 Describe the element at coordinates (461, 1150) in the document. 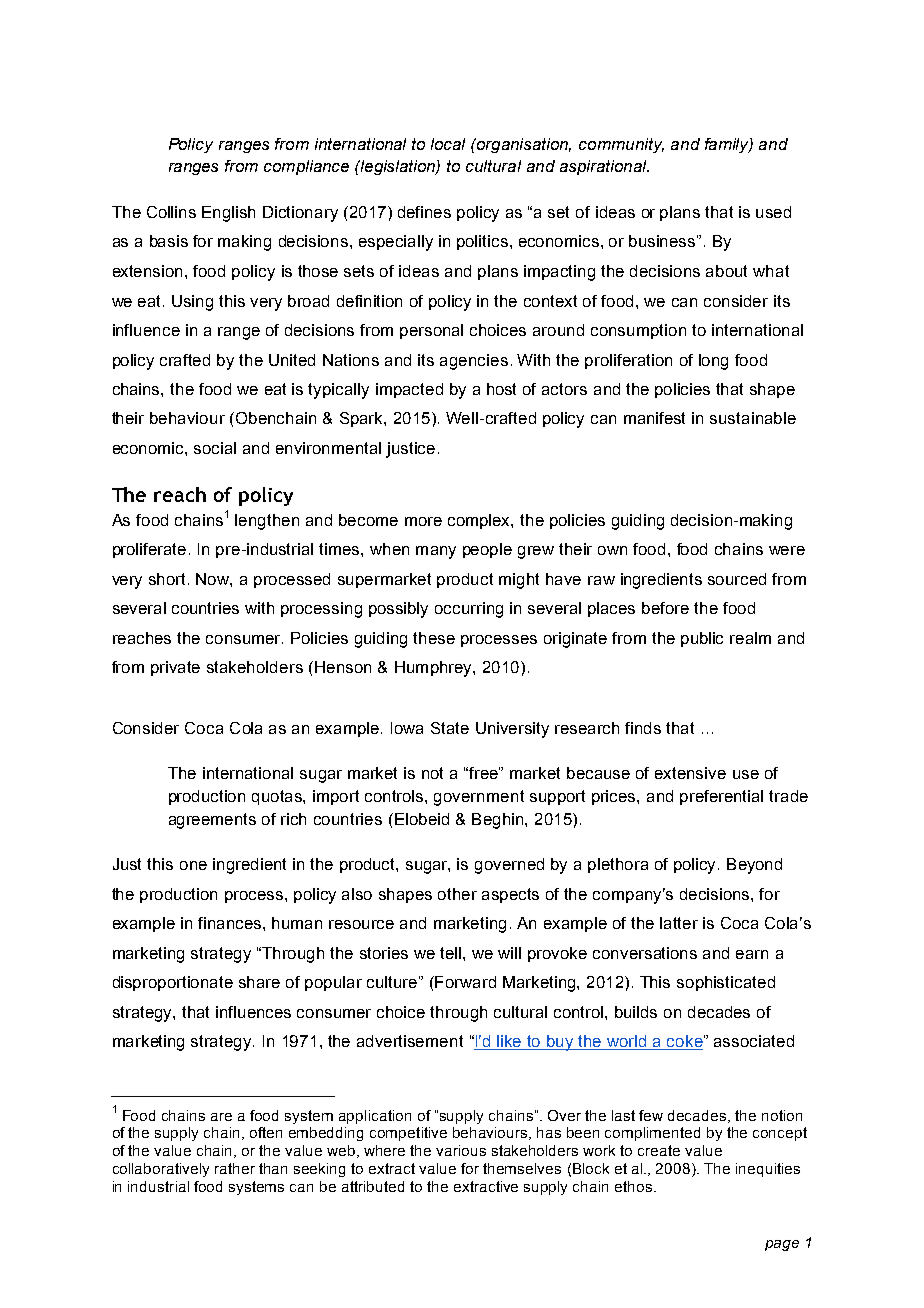

I see `various` at that location.
